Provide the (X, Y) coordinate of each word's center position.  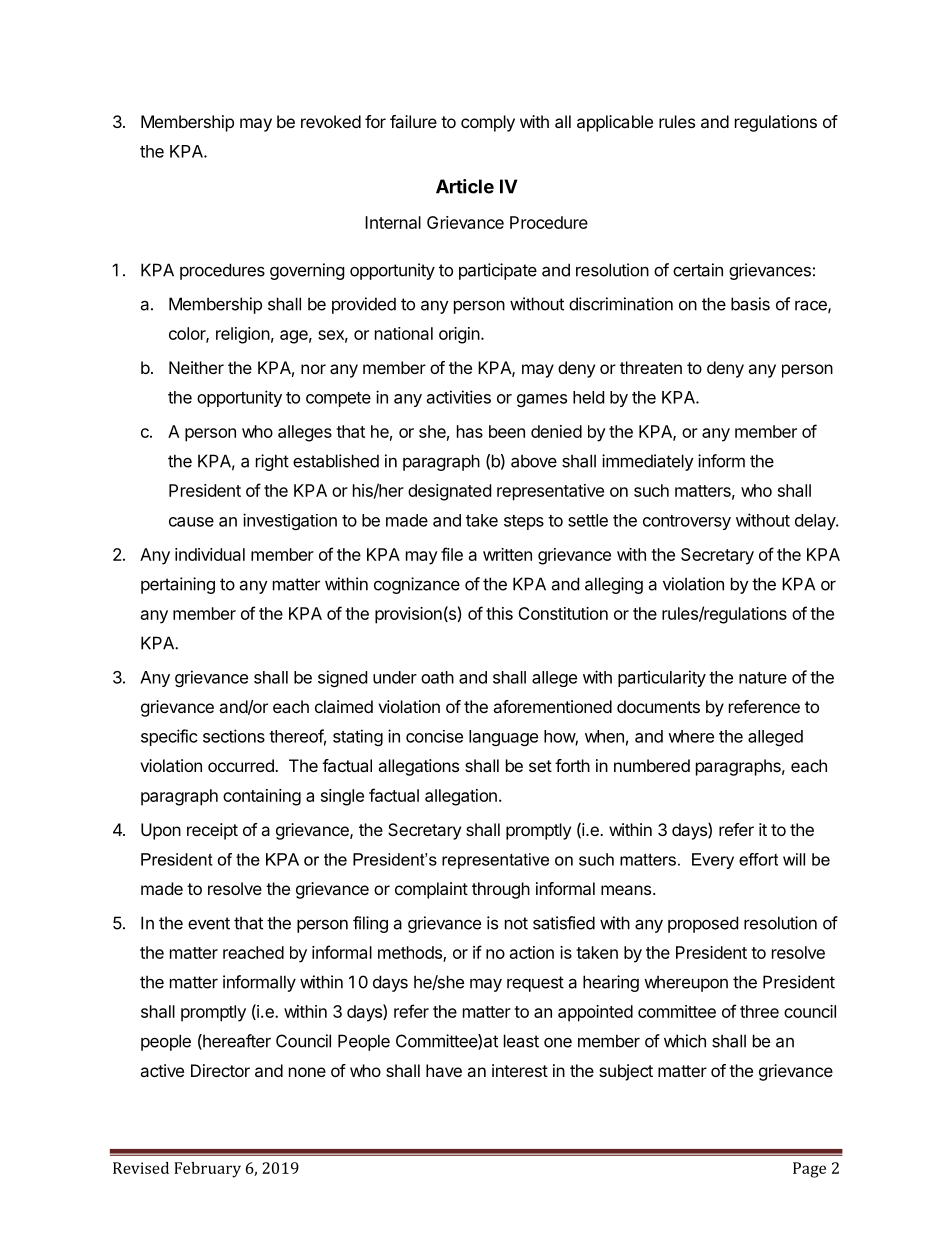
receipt (212, 831)
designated (449, 492)
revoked (331, 121)
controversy (687, 522)
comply (488, 123)
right (272, 462)
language (503, 738)
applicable (615, 123)
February (207, 1170)
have (444, 1070)
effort (758, 859)
